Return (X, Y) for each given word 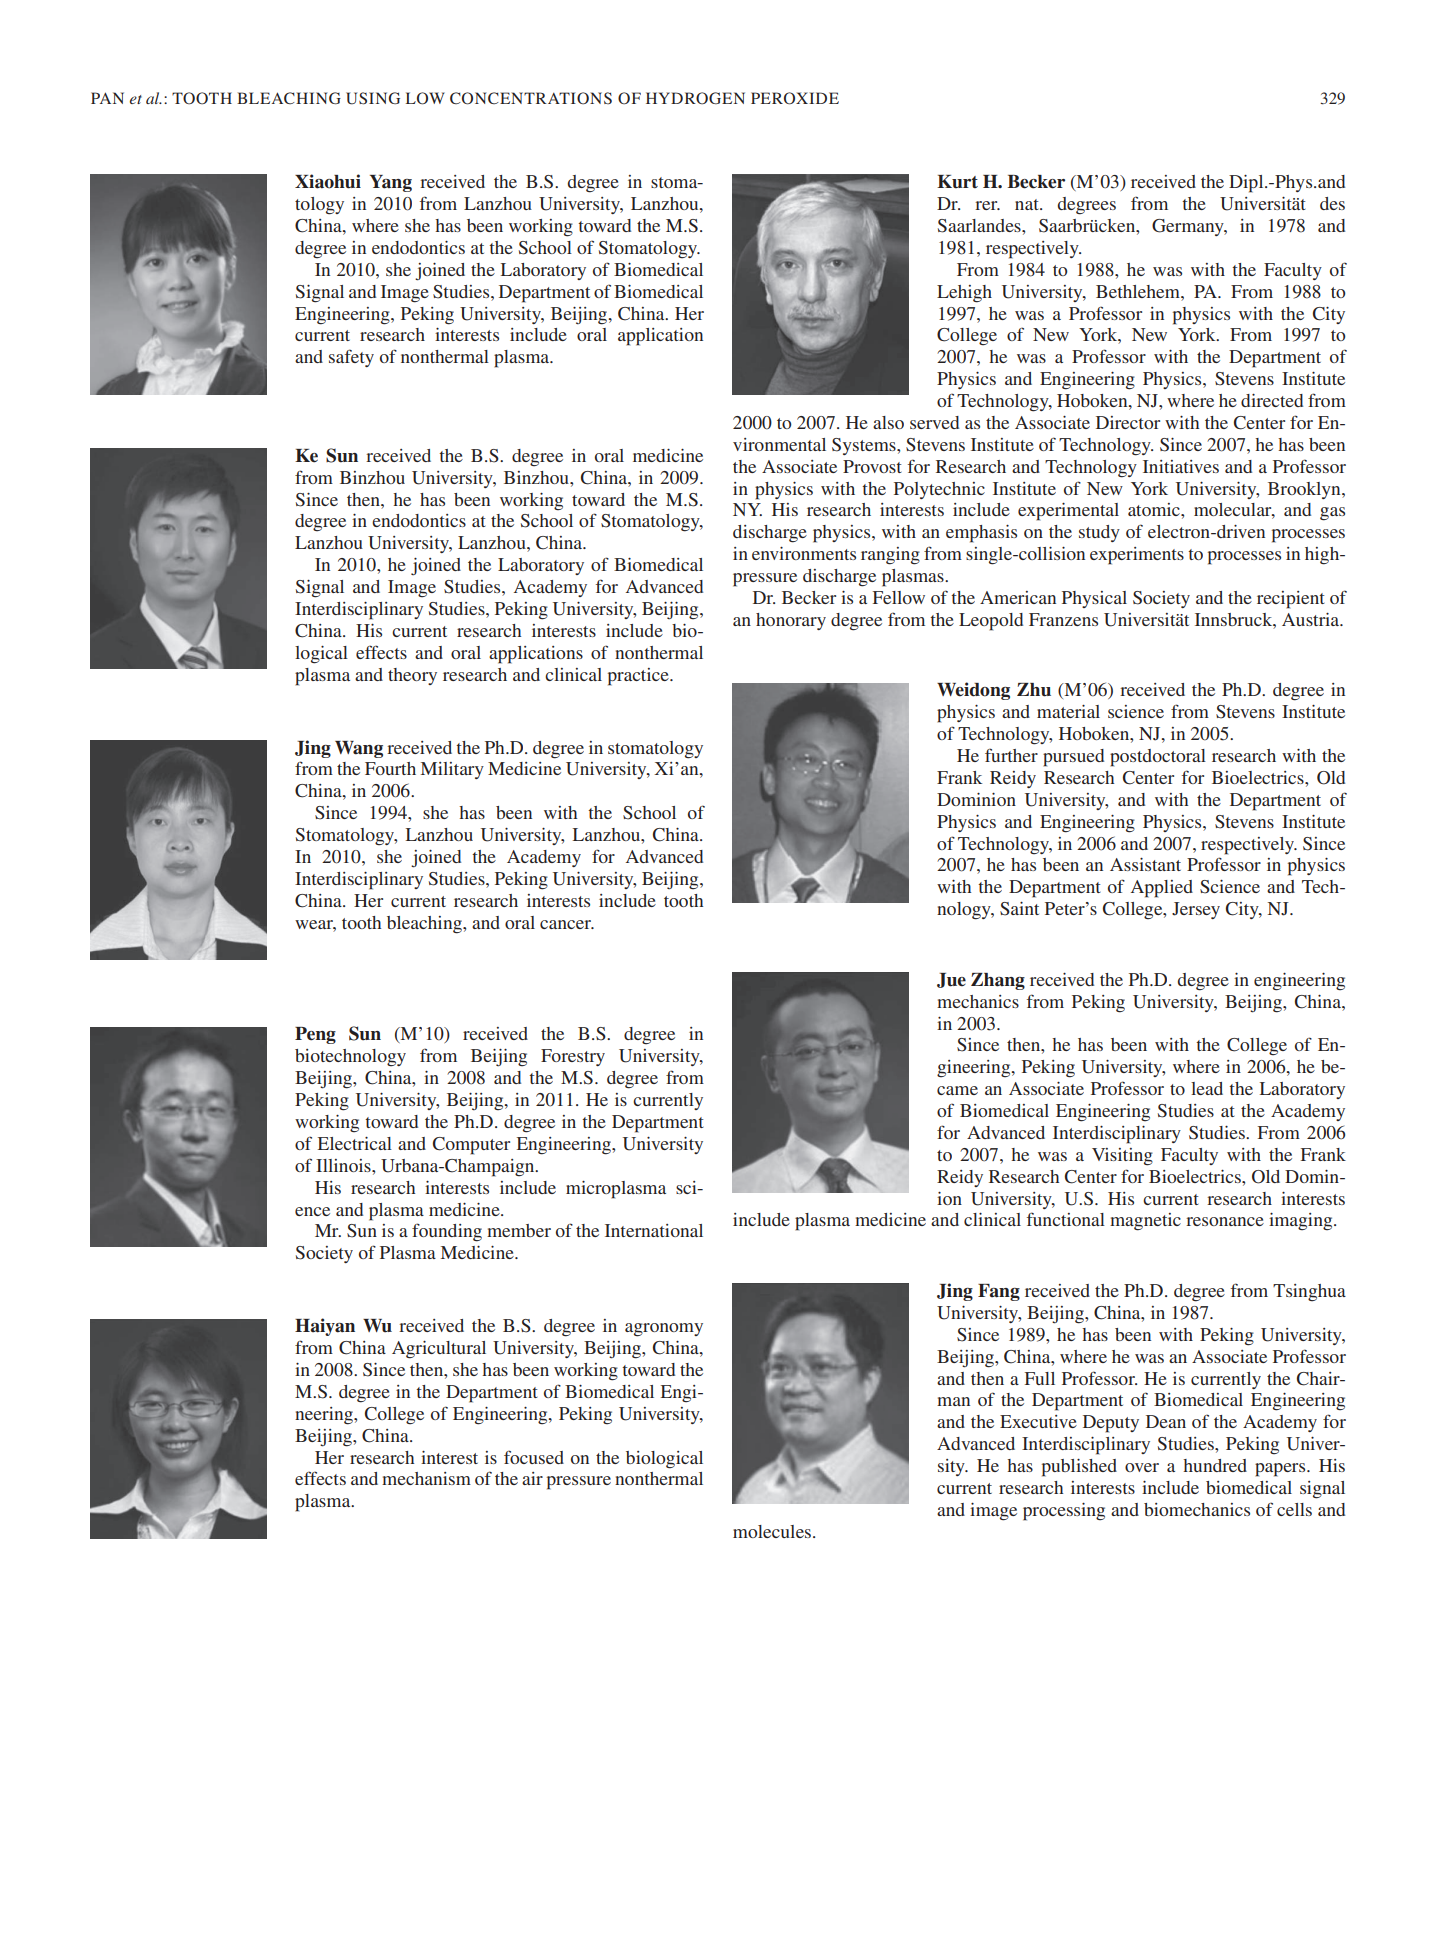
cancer (567, 924)
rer (987, 205)
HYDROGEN (695, 98)
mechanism (426, 1478)
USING (373, 98)
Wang (359, 749)
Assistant (1145, 864)
